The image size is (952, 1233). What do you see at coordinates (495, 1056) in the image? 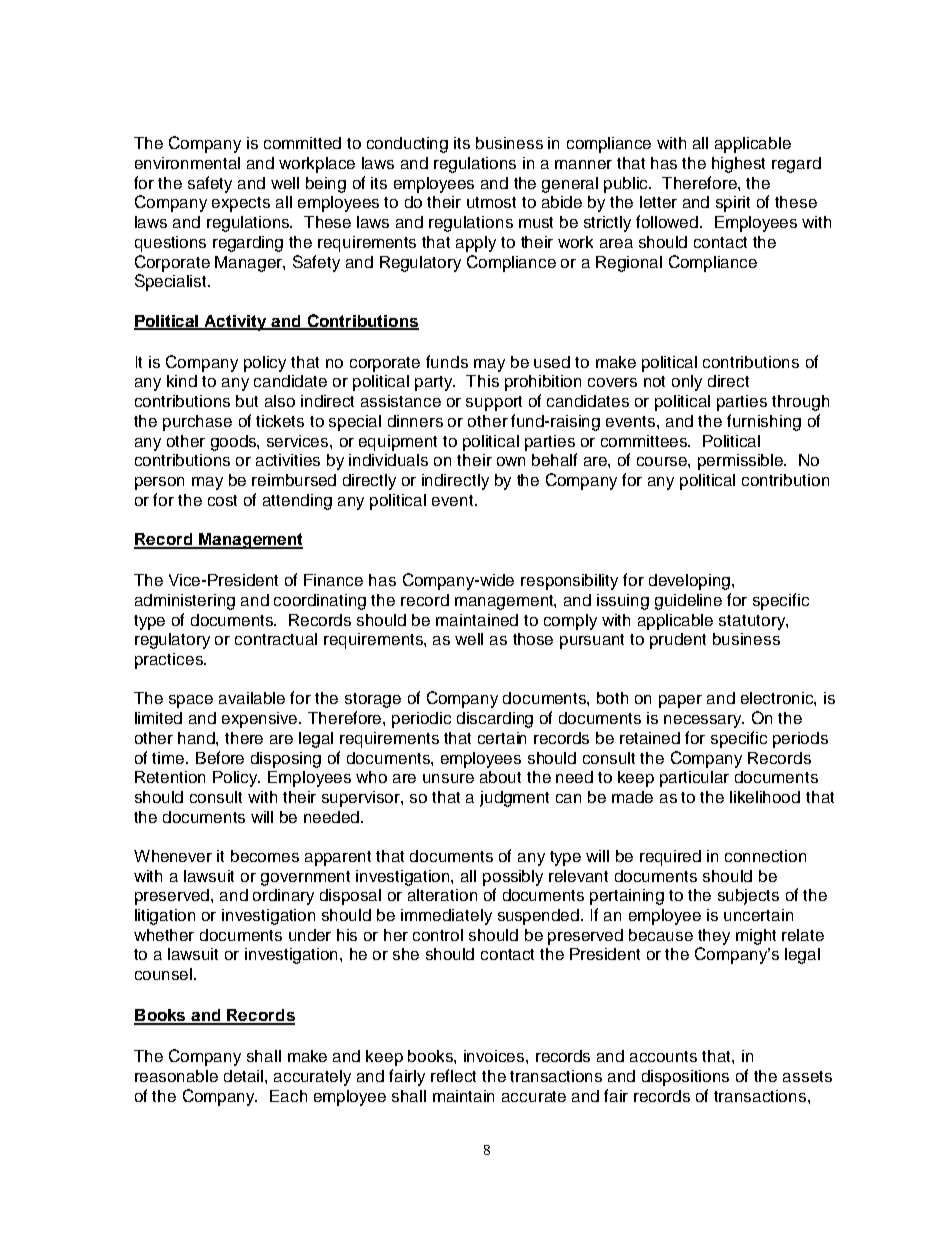
I see `invoices` at bounding box center [495, 1056].
